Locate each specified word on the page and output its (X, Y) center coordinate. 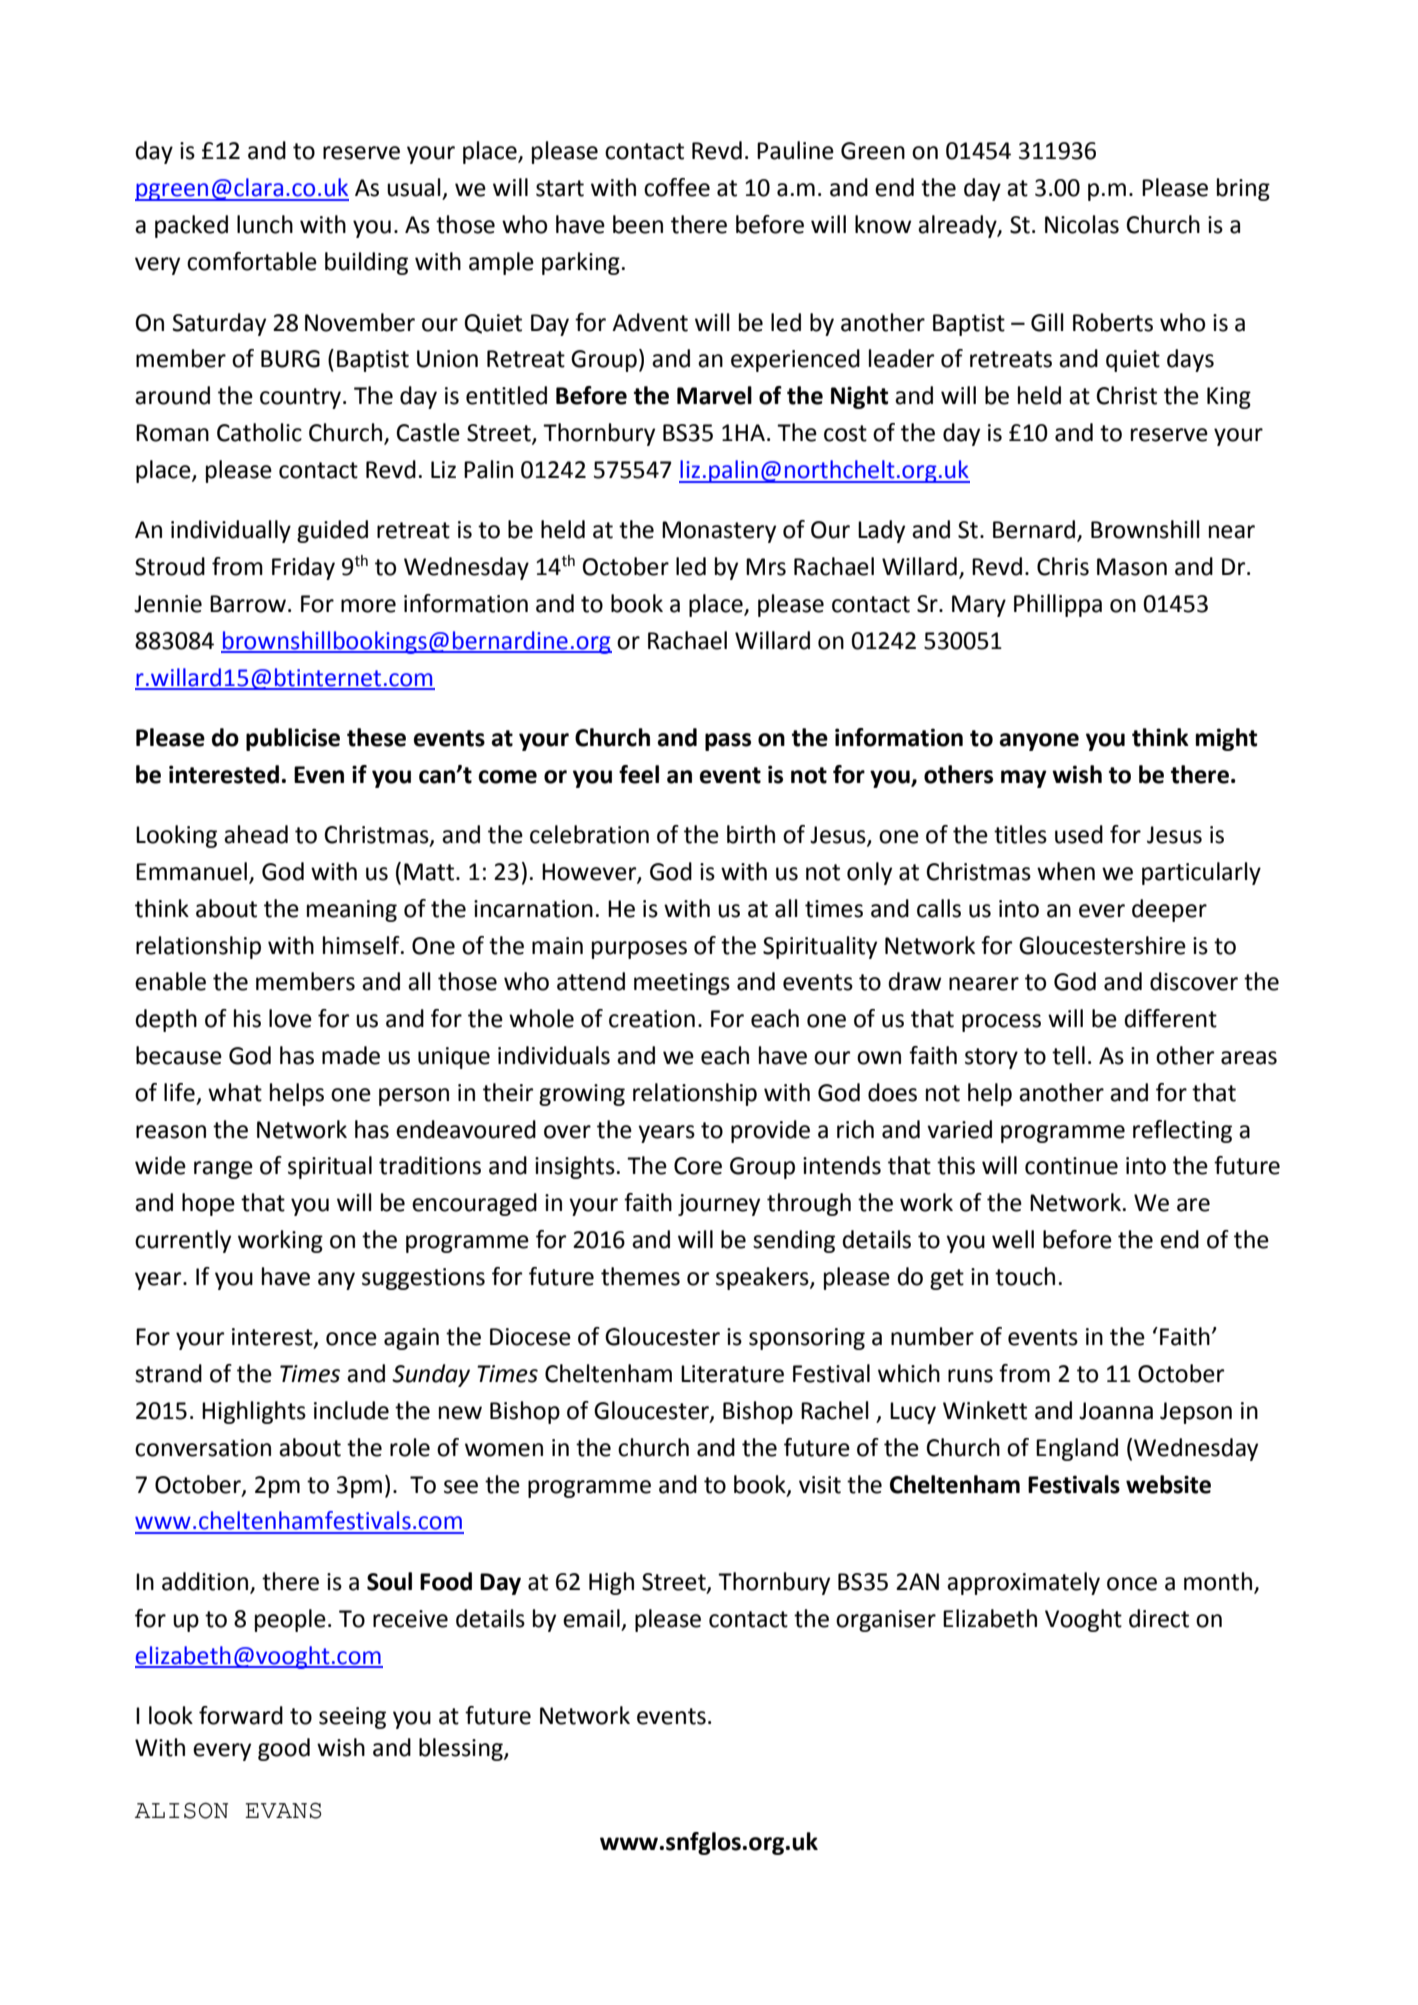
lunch (265, 224)
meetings (682, 984)
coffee (677, 187)
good (284, 1749)
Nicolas (1082, 224)
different (1170, 1018)
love (290, 1018)
